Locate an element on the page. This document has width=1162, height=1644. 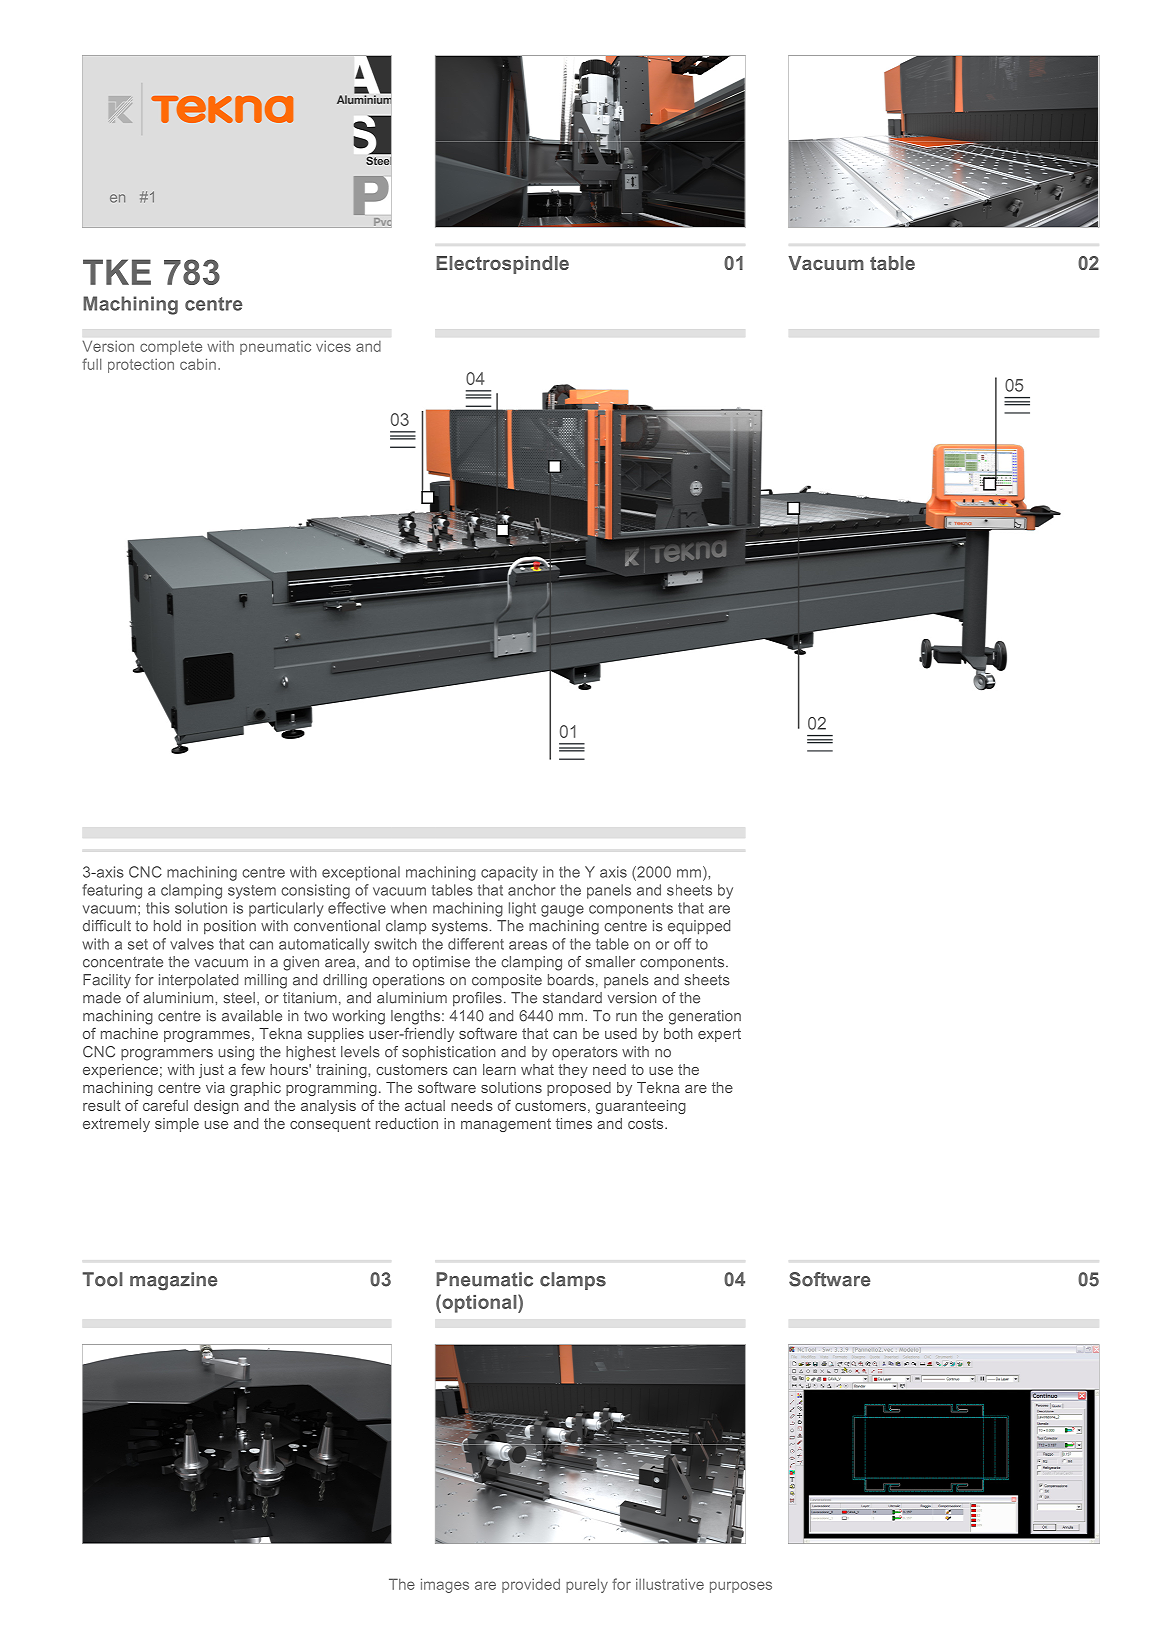
images is located at coordinates (445, 1585).
